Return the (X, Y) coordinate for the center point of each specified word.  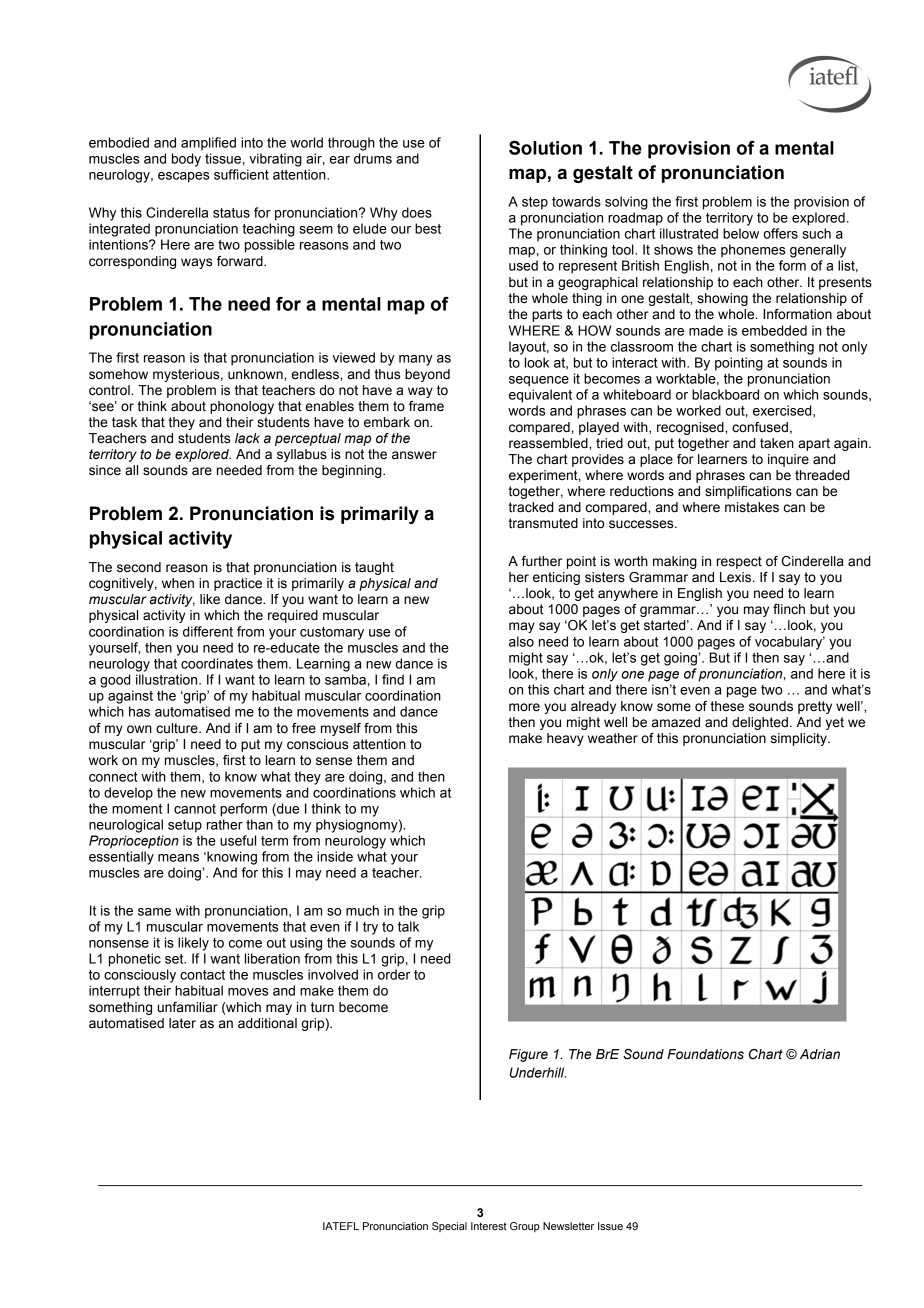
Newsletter (568, 1226)
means (178, 858)
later (182, 1023)
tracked (531, 507)
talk (408, 926)
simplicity (800, 739)
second (139, 567)
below (741, 233)
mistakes (752, 507)
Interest (489, 1226)
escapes (183, 177)
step (535, 203)
